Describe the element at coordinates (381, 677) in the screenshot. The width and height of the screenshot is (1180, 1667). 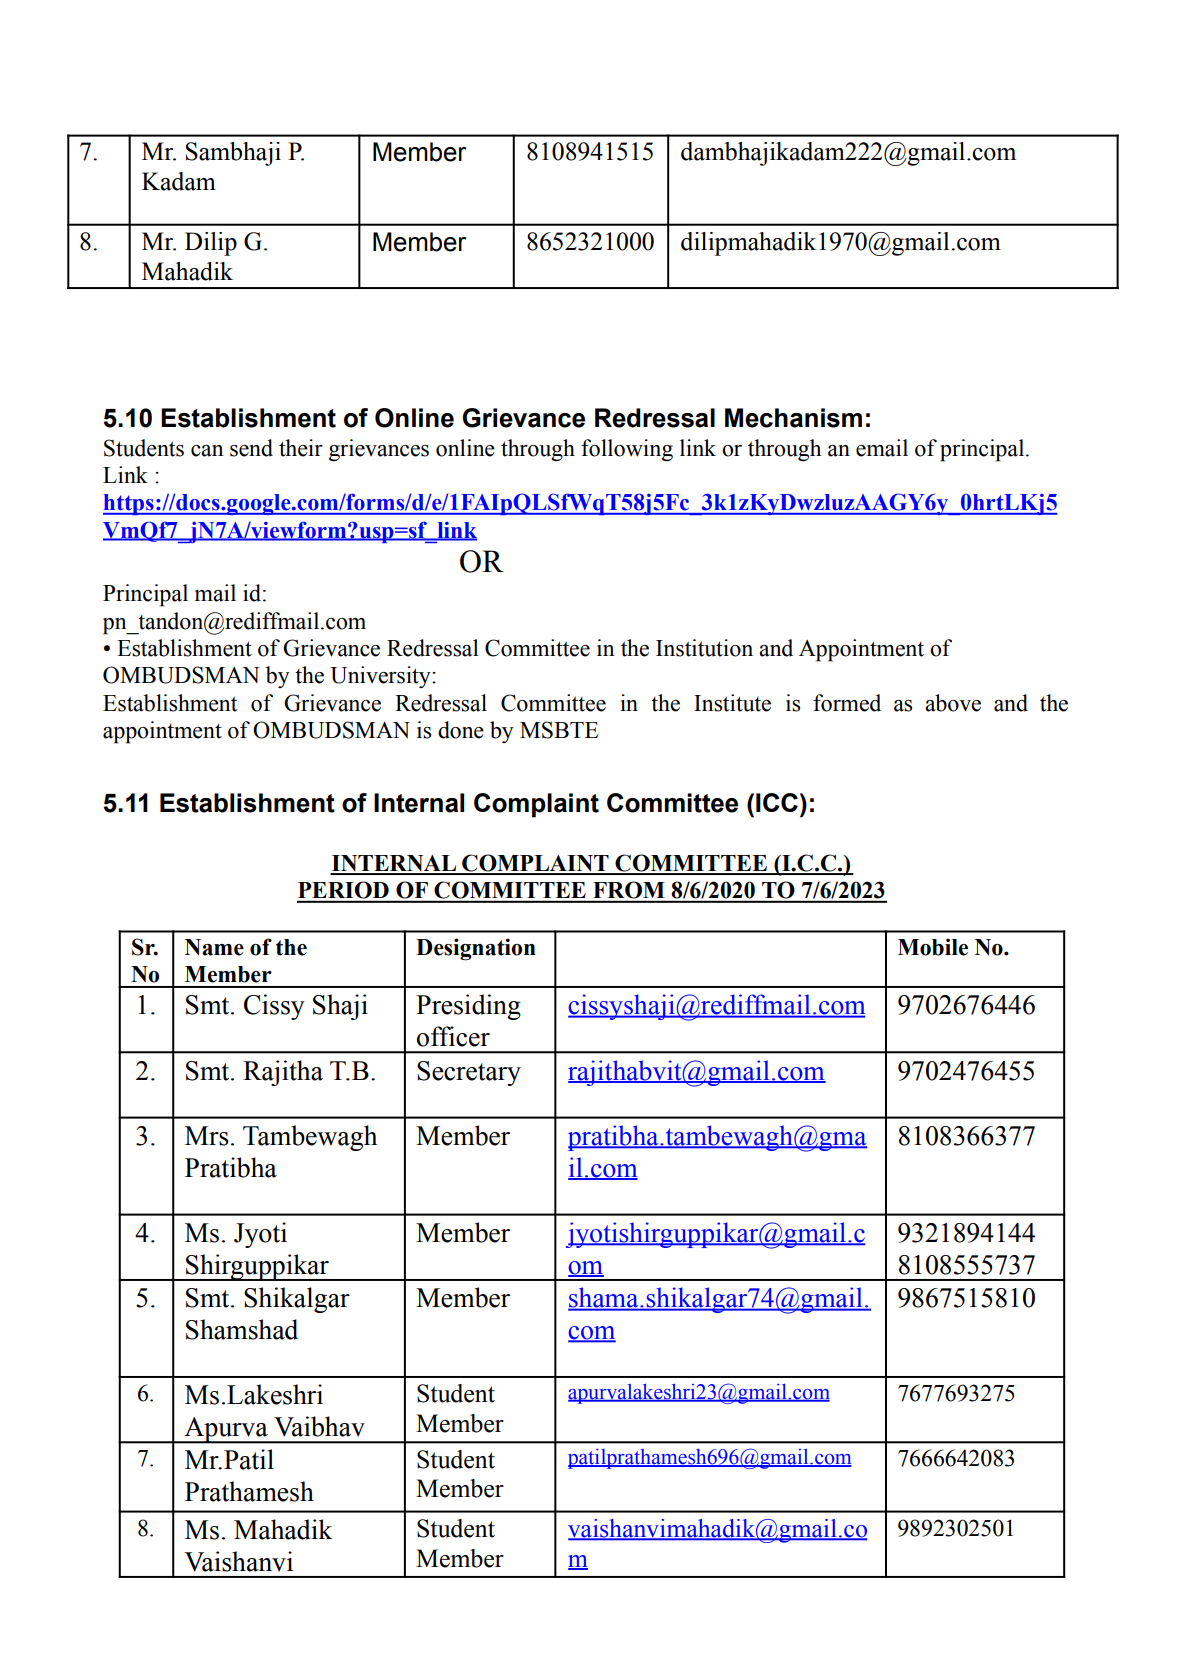
I see `University` at that location.
